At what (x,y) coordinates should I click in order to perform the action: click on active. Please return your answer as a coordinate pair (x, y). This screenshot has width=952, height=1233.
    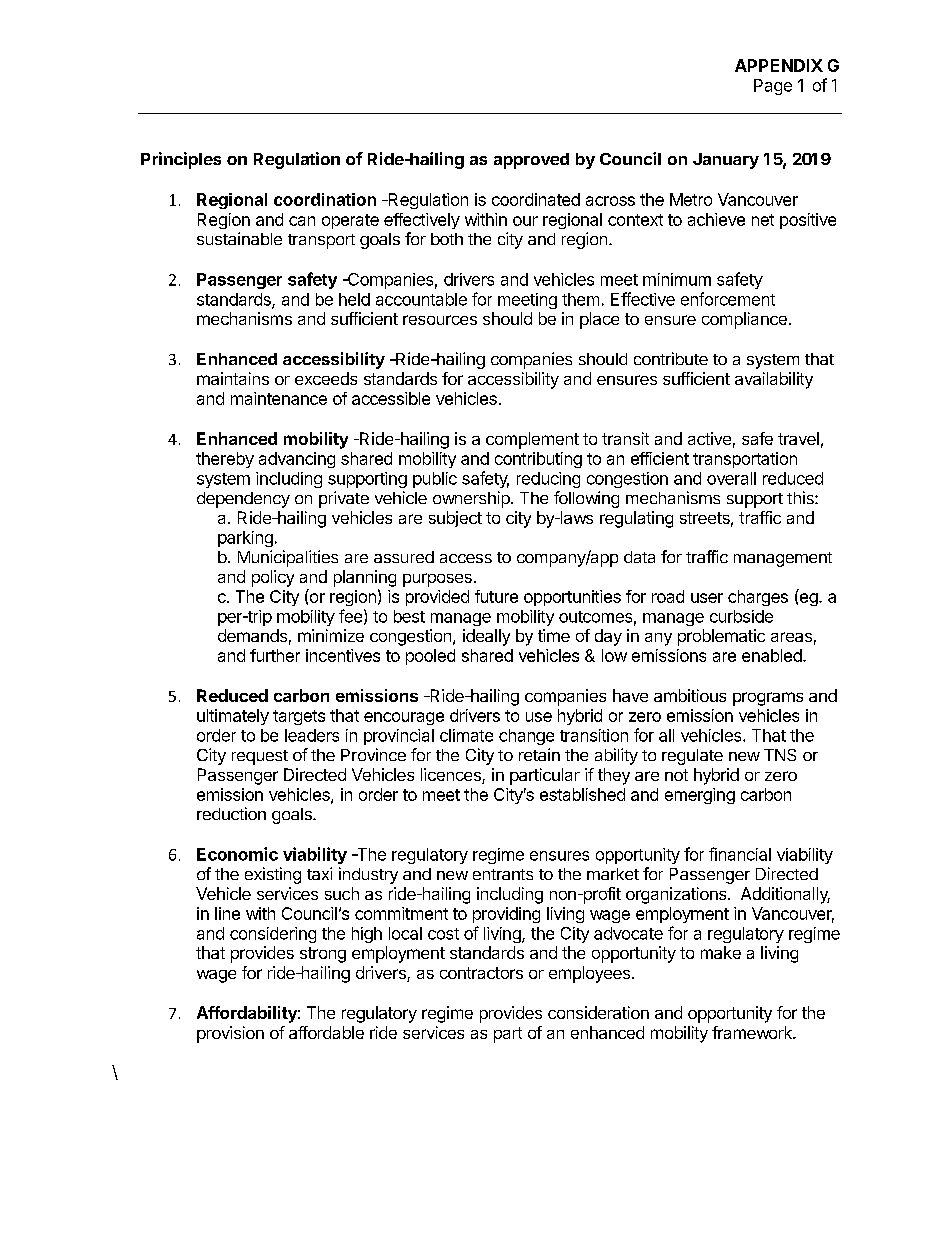
    Looking at the image, I should click on (709, 438).
